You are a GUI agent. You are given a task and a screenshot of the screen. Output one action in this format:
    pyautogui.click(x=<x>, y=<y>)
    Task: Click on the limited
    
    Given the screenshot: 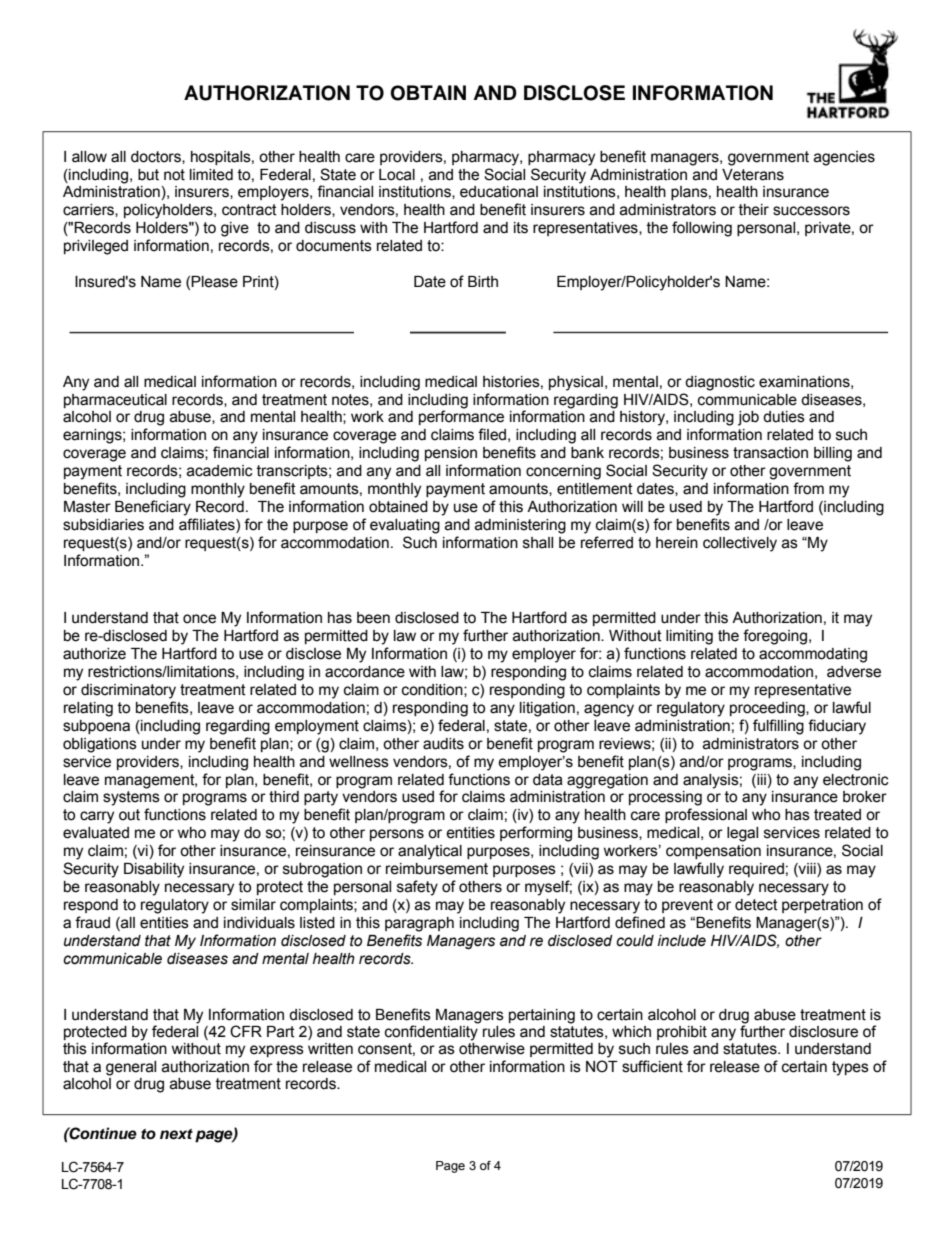 What is the action you would take?
    pyautogui.click(x=211, y=175)
